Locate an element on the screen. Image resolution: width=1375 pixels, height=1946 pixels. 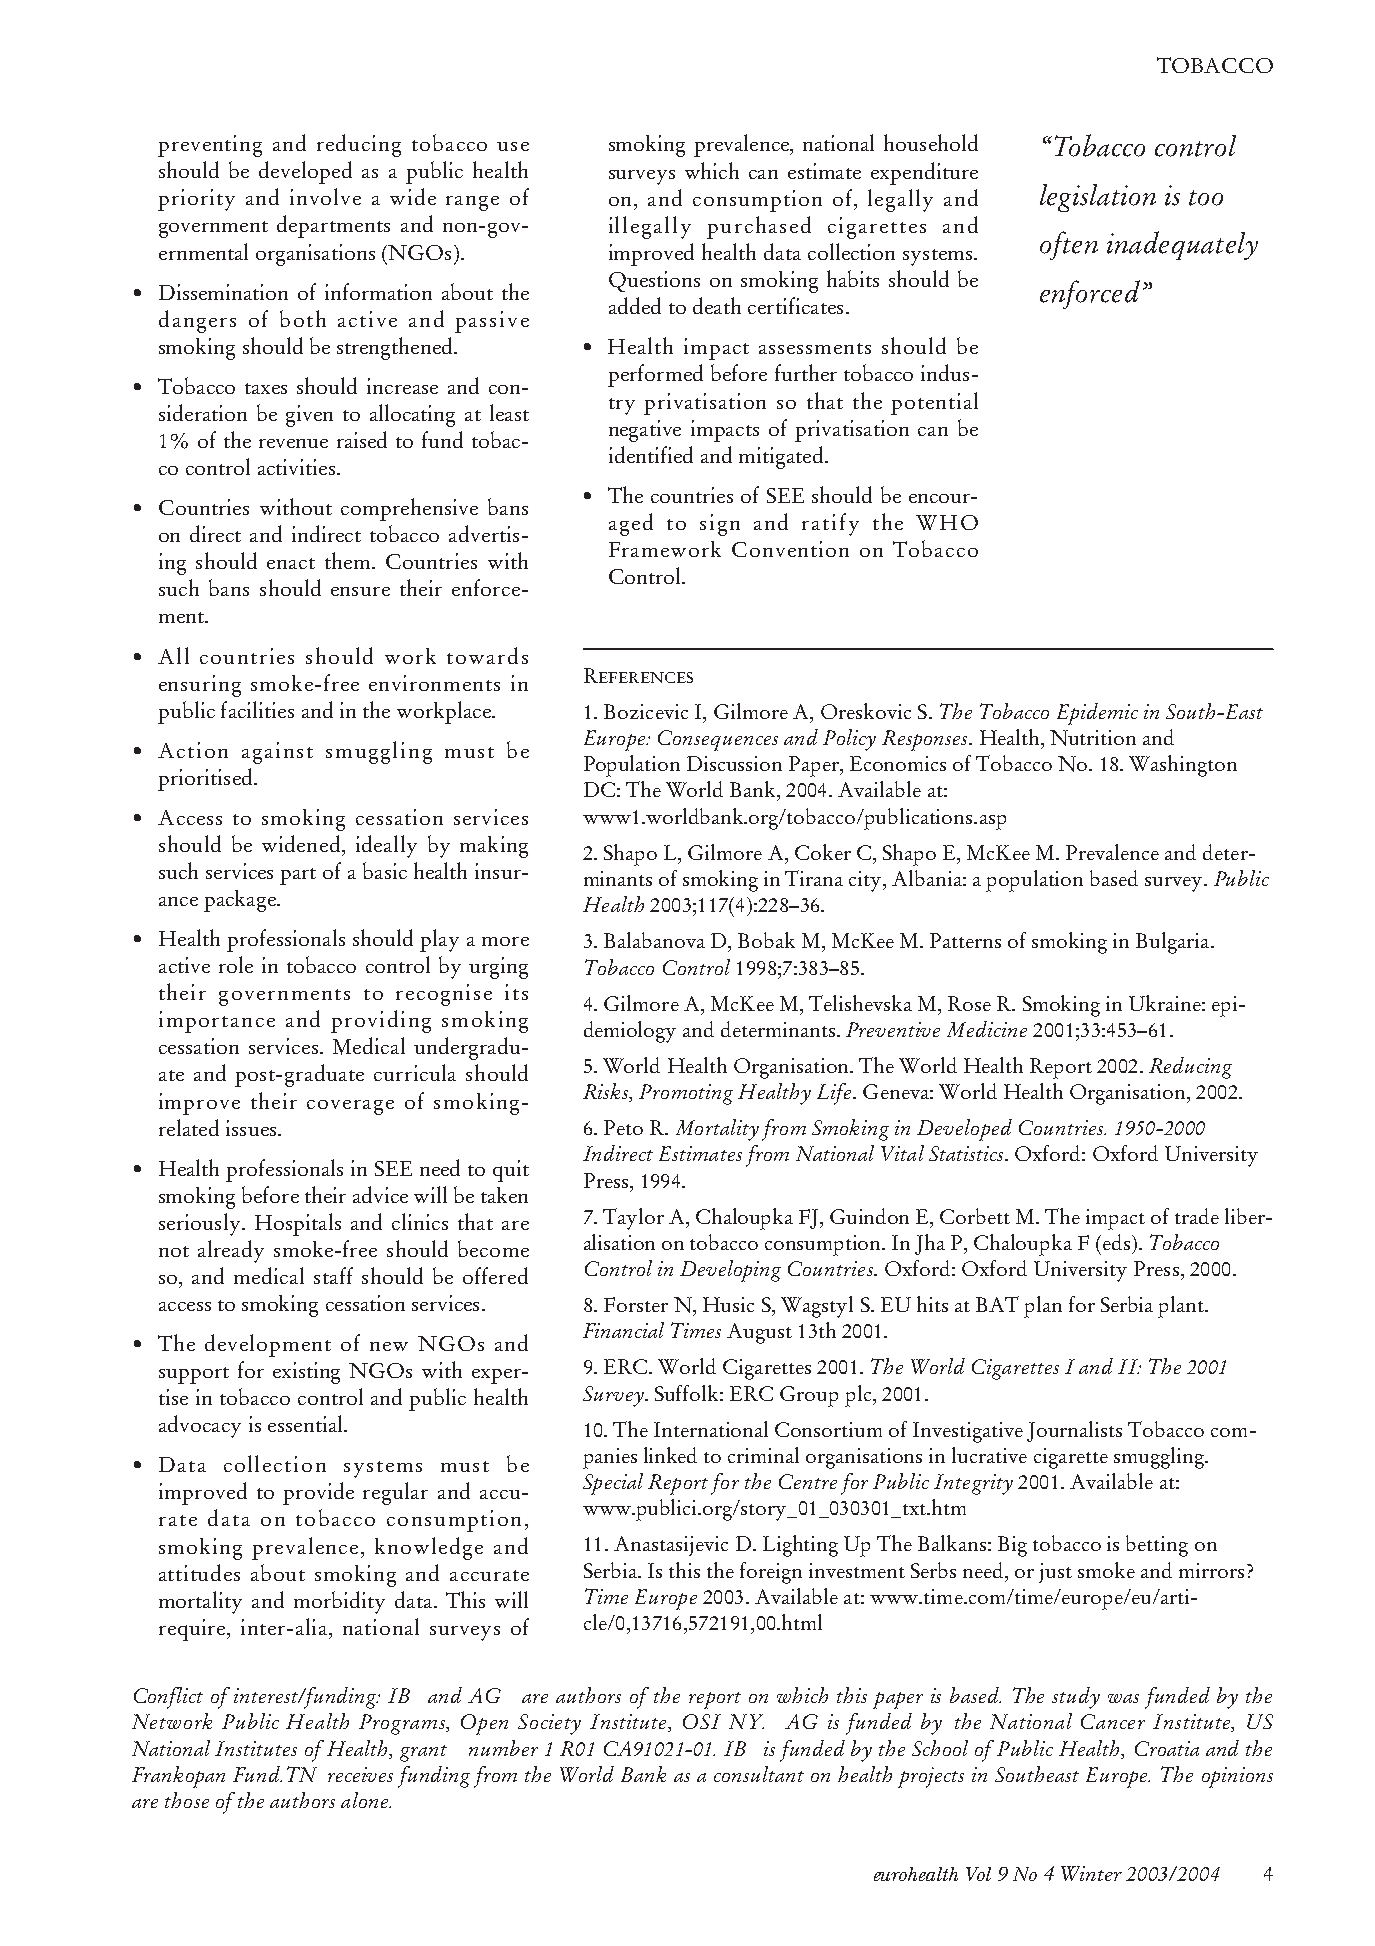
August is located at coordinates (759, 1333).
